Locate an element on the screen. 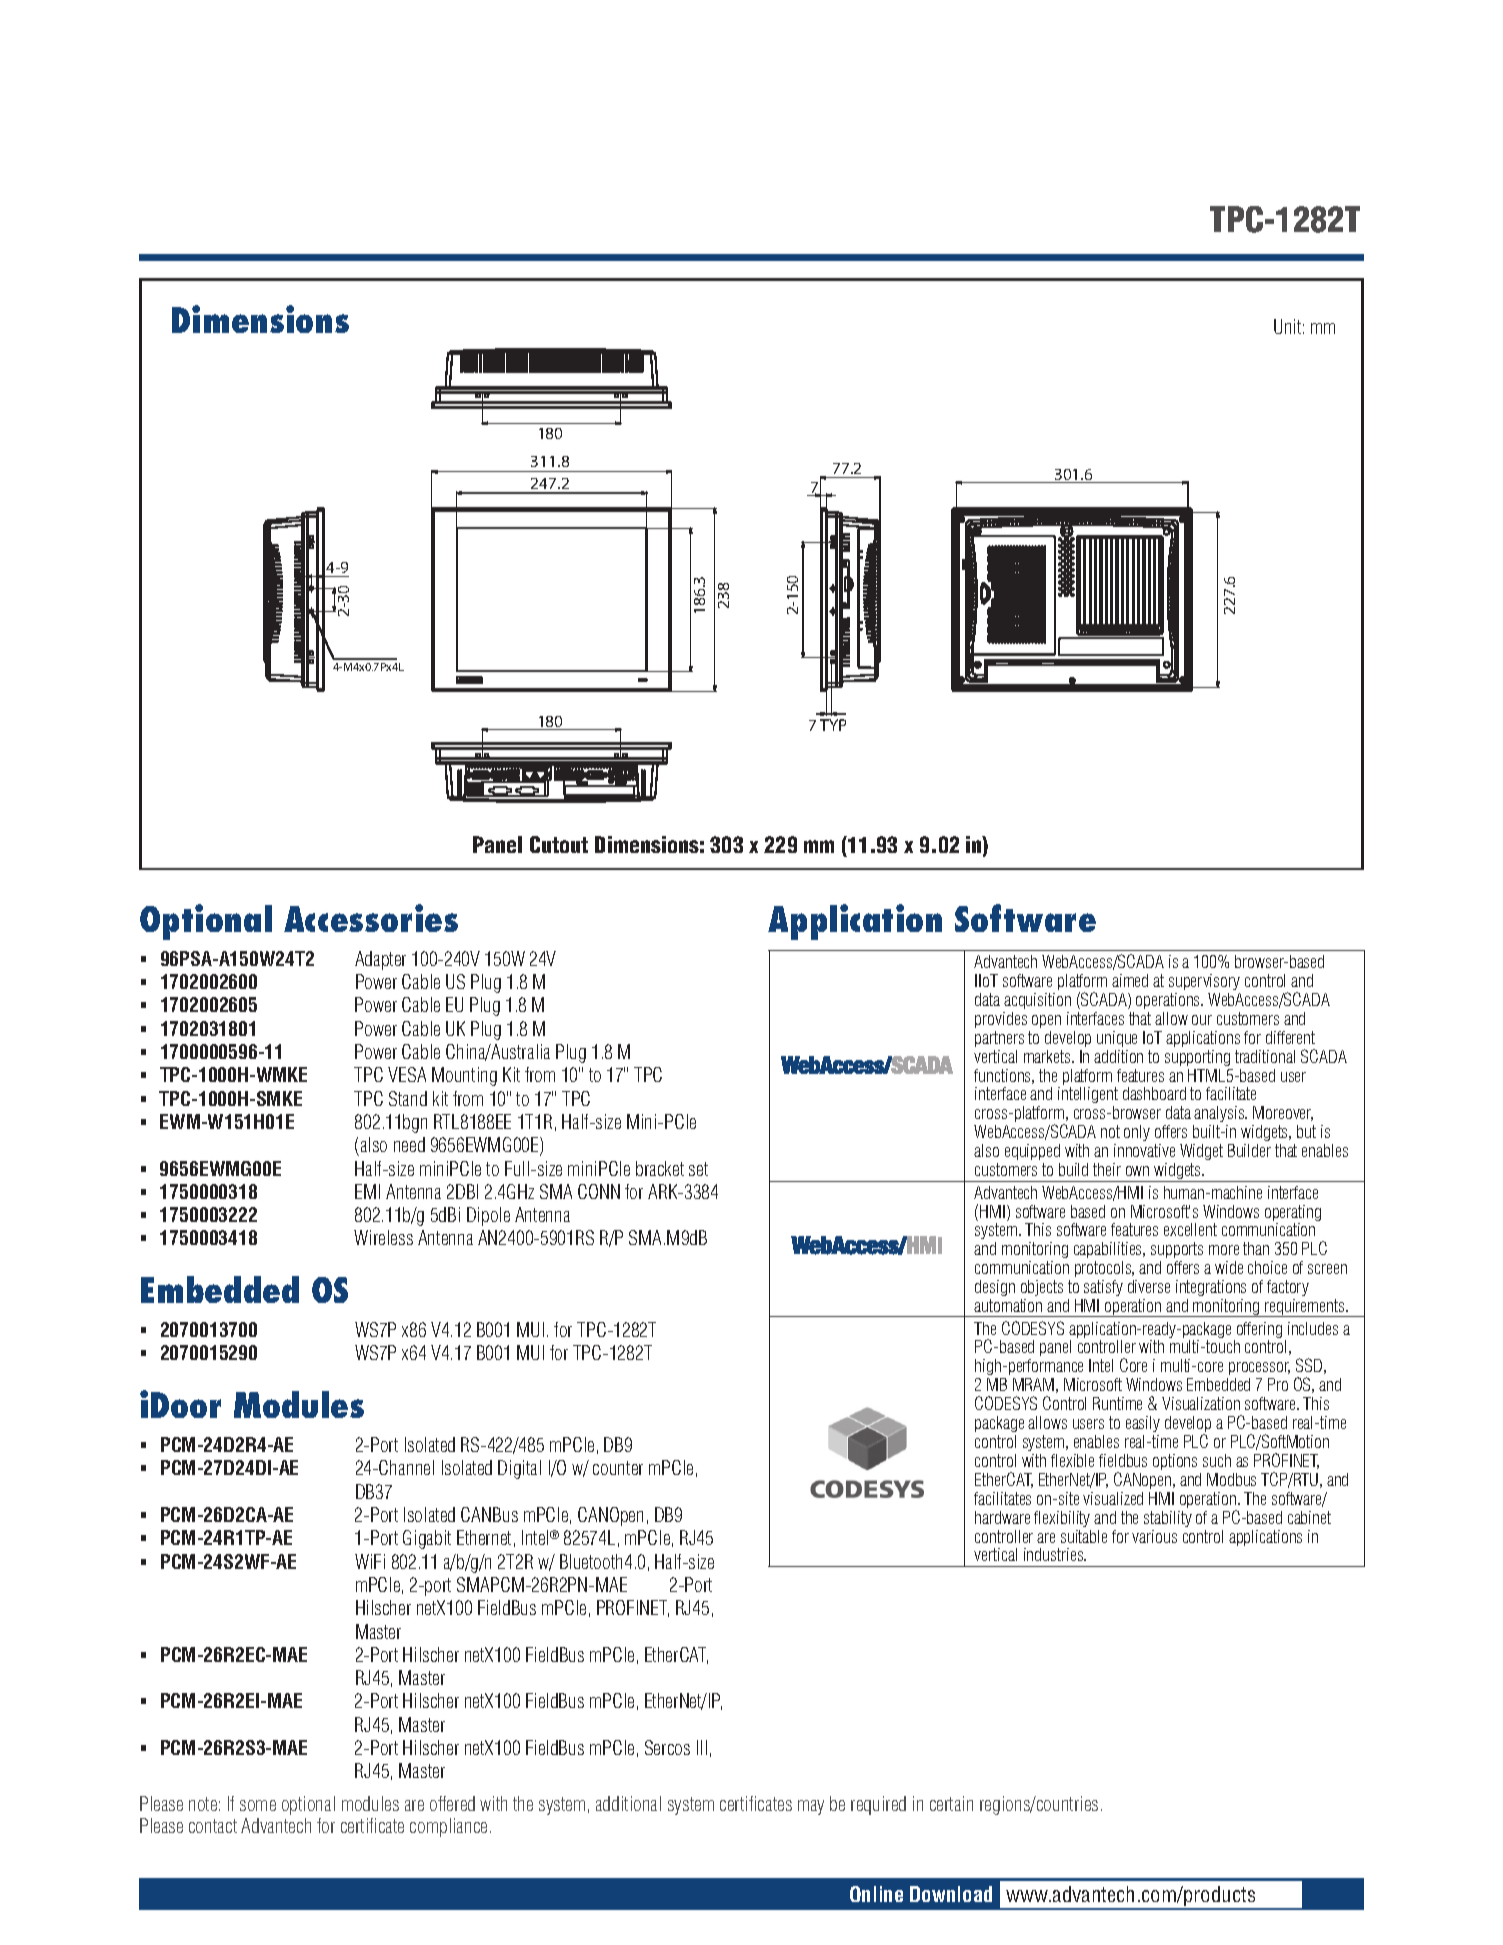 The image size is (1503, 1945). design is located at coordinates (995, 1288).
